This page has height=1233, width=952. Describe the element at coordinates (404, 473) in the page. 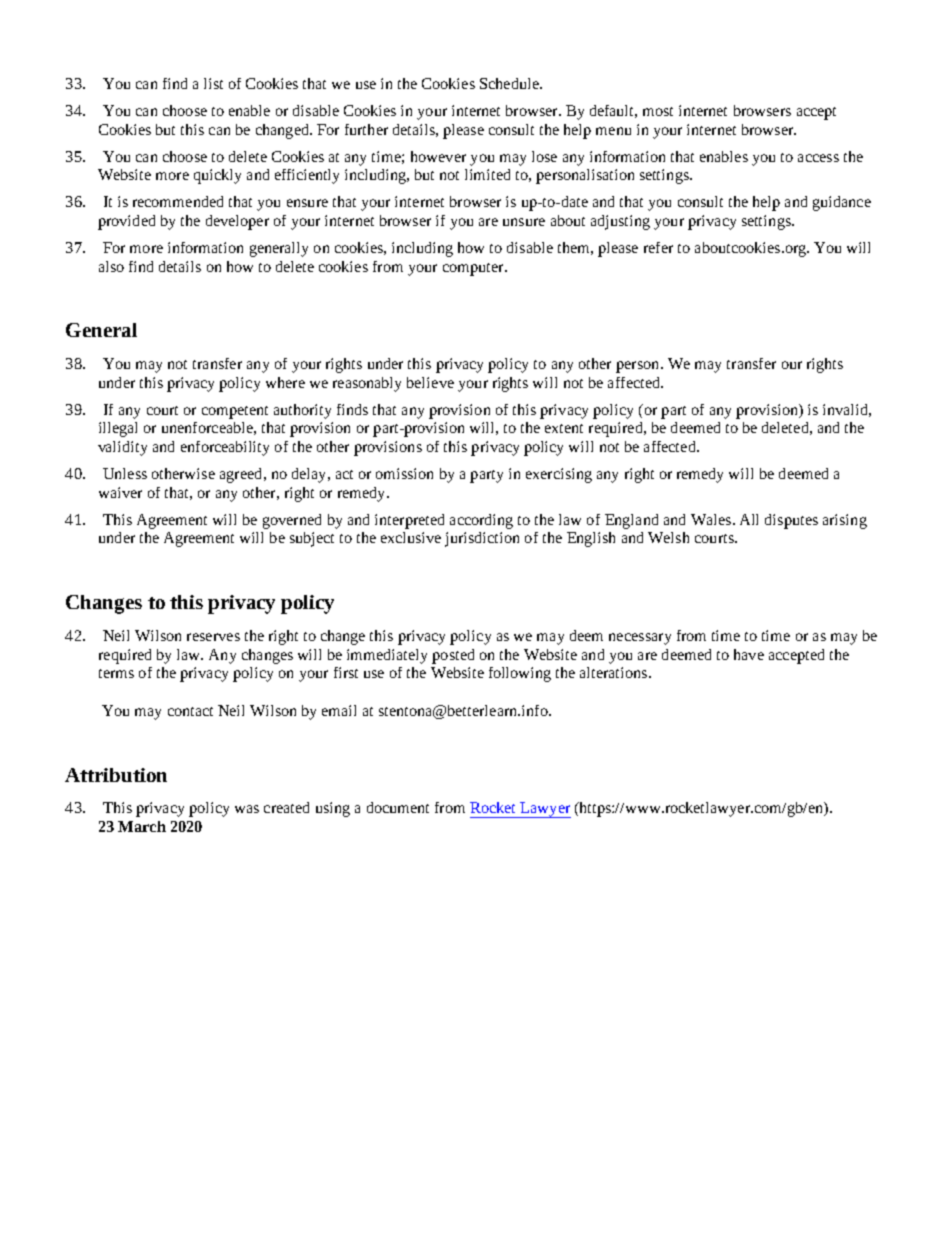

I see `omission` at that location.
